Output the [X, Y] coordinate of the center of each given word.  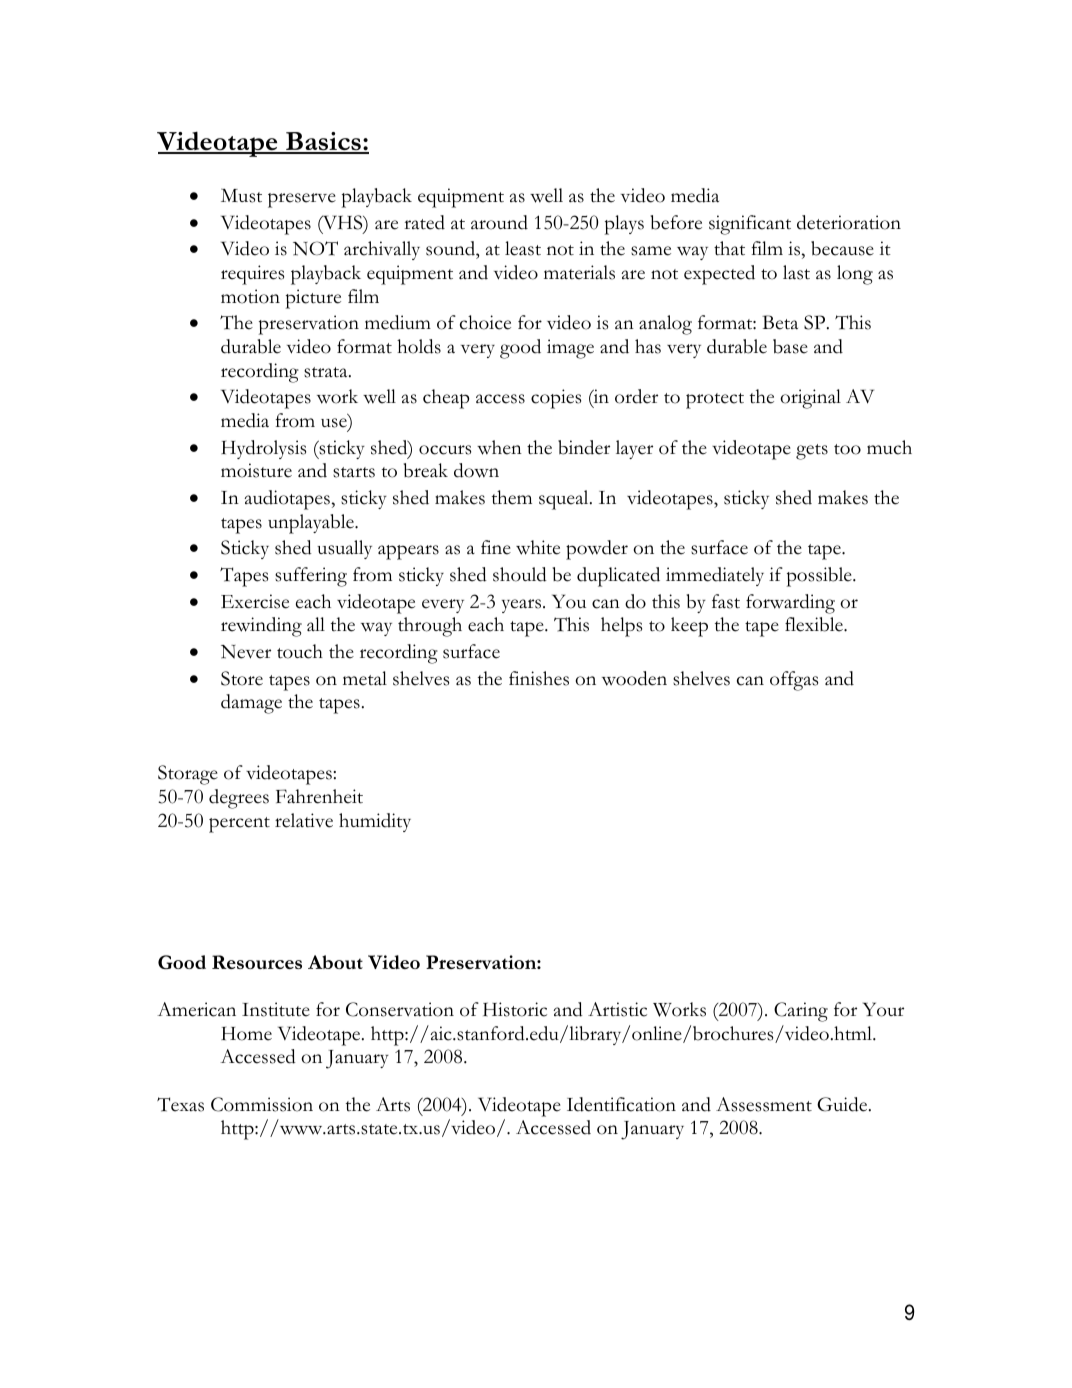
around [499, 222]
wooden [634, 678]
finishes [539, 678]
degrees [239, 799]
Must [241, 195]
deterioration [849, 222]
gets [812, 452]
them [512, 497]
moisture [256, 470]
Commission [262, 1104]
